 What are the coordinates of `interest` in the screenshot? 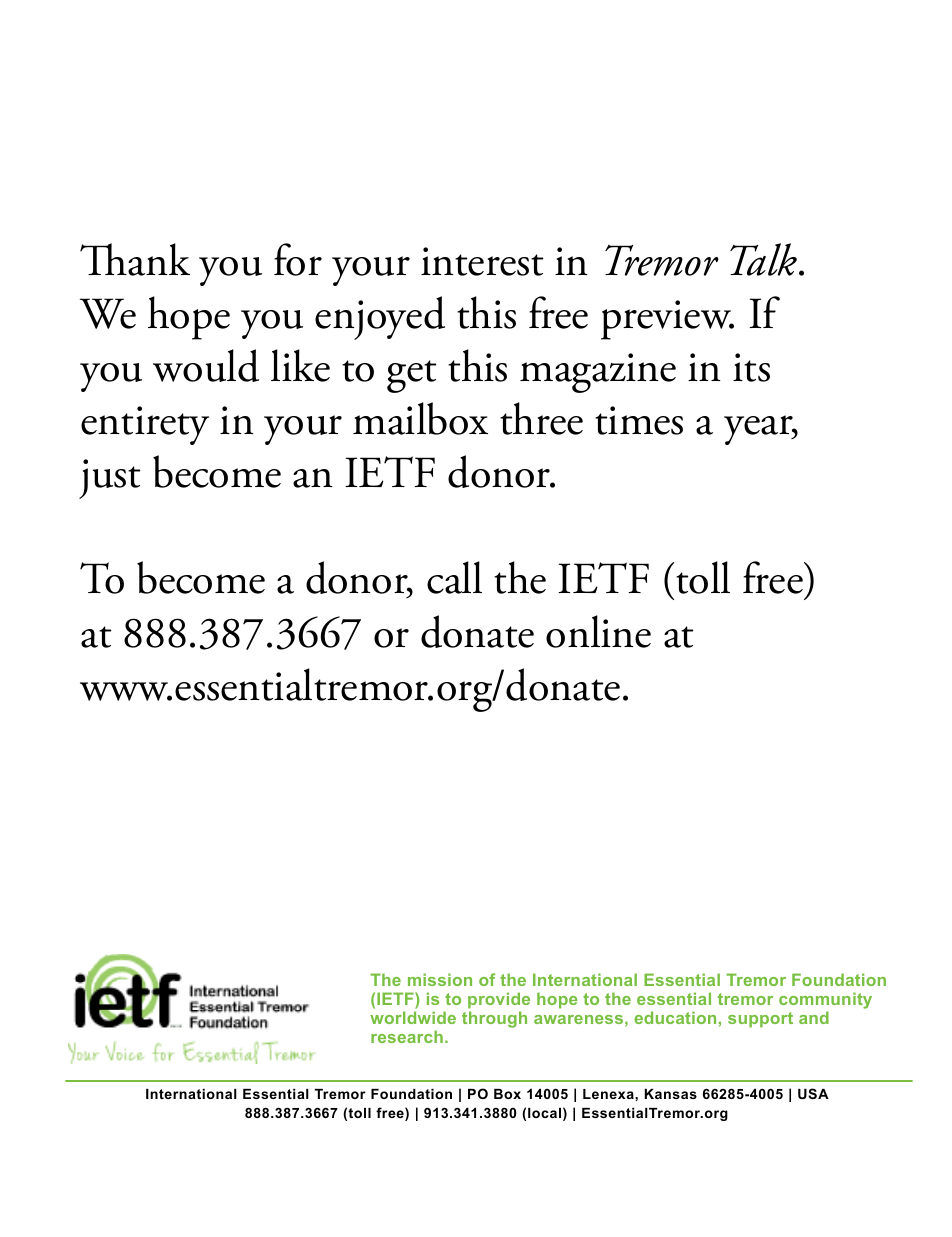 It's located at (482, 261).
